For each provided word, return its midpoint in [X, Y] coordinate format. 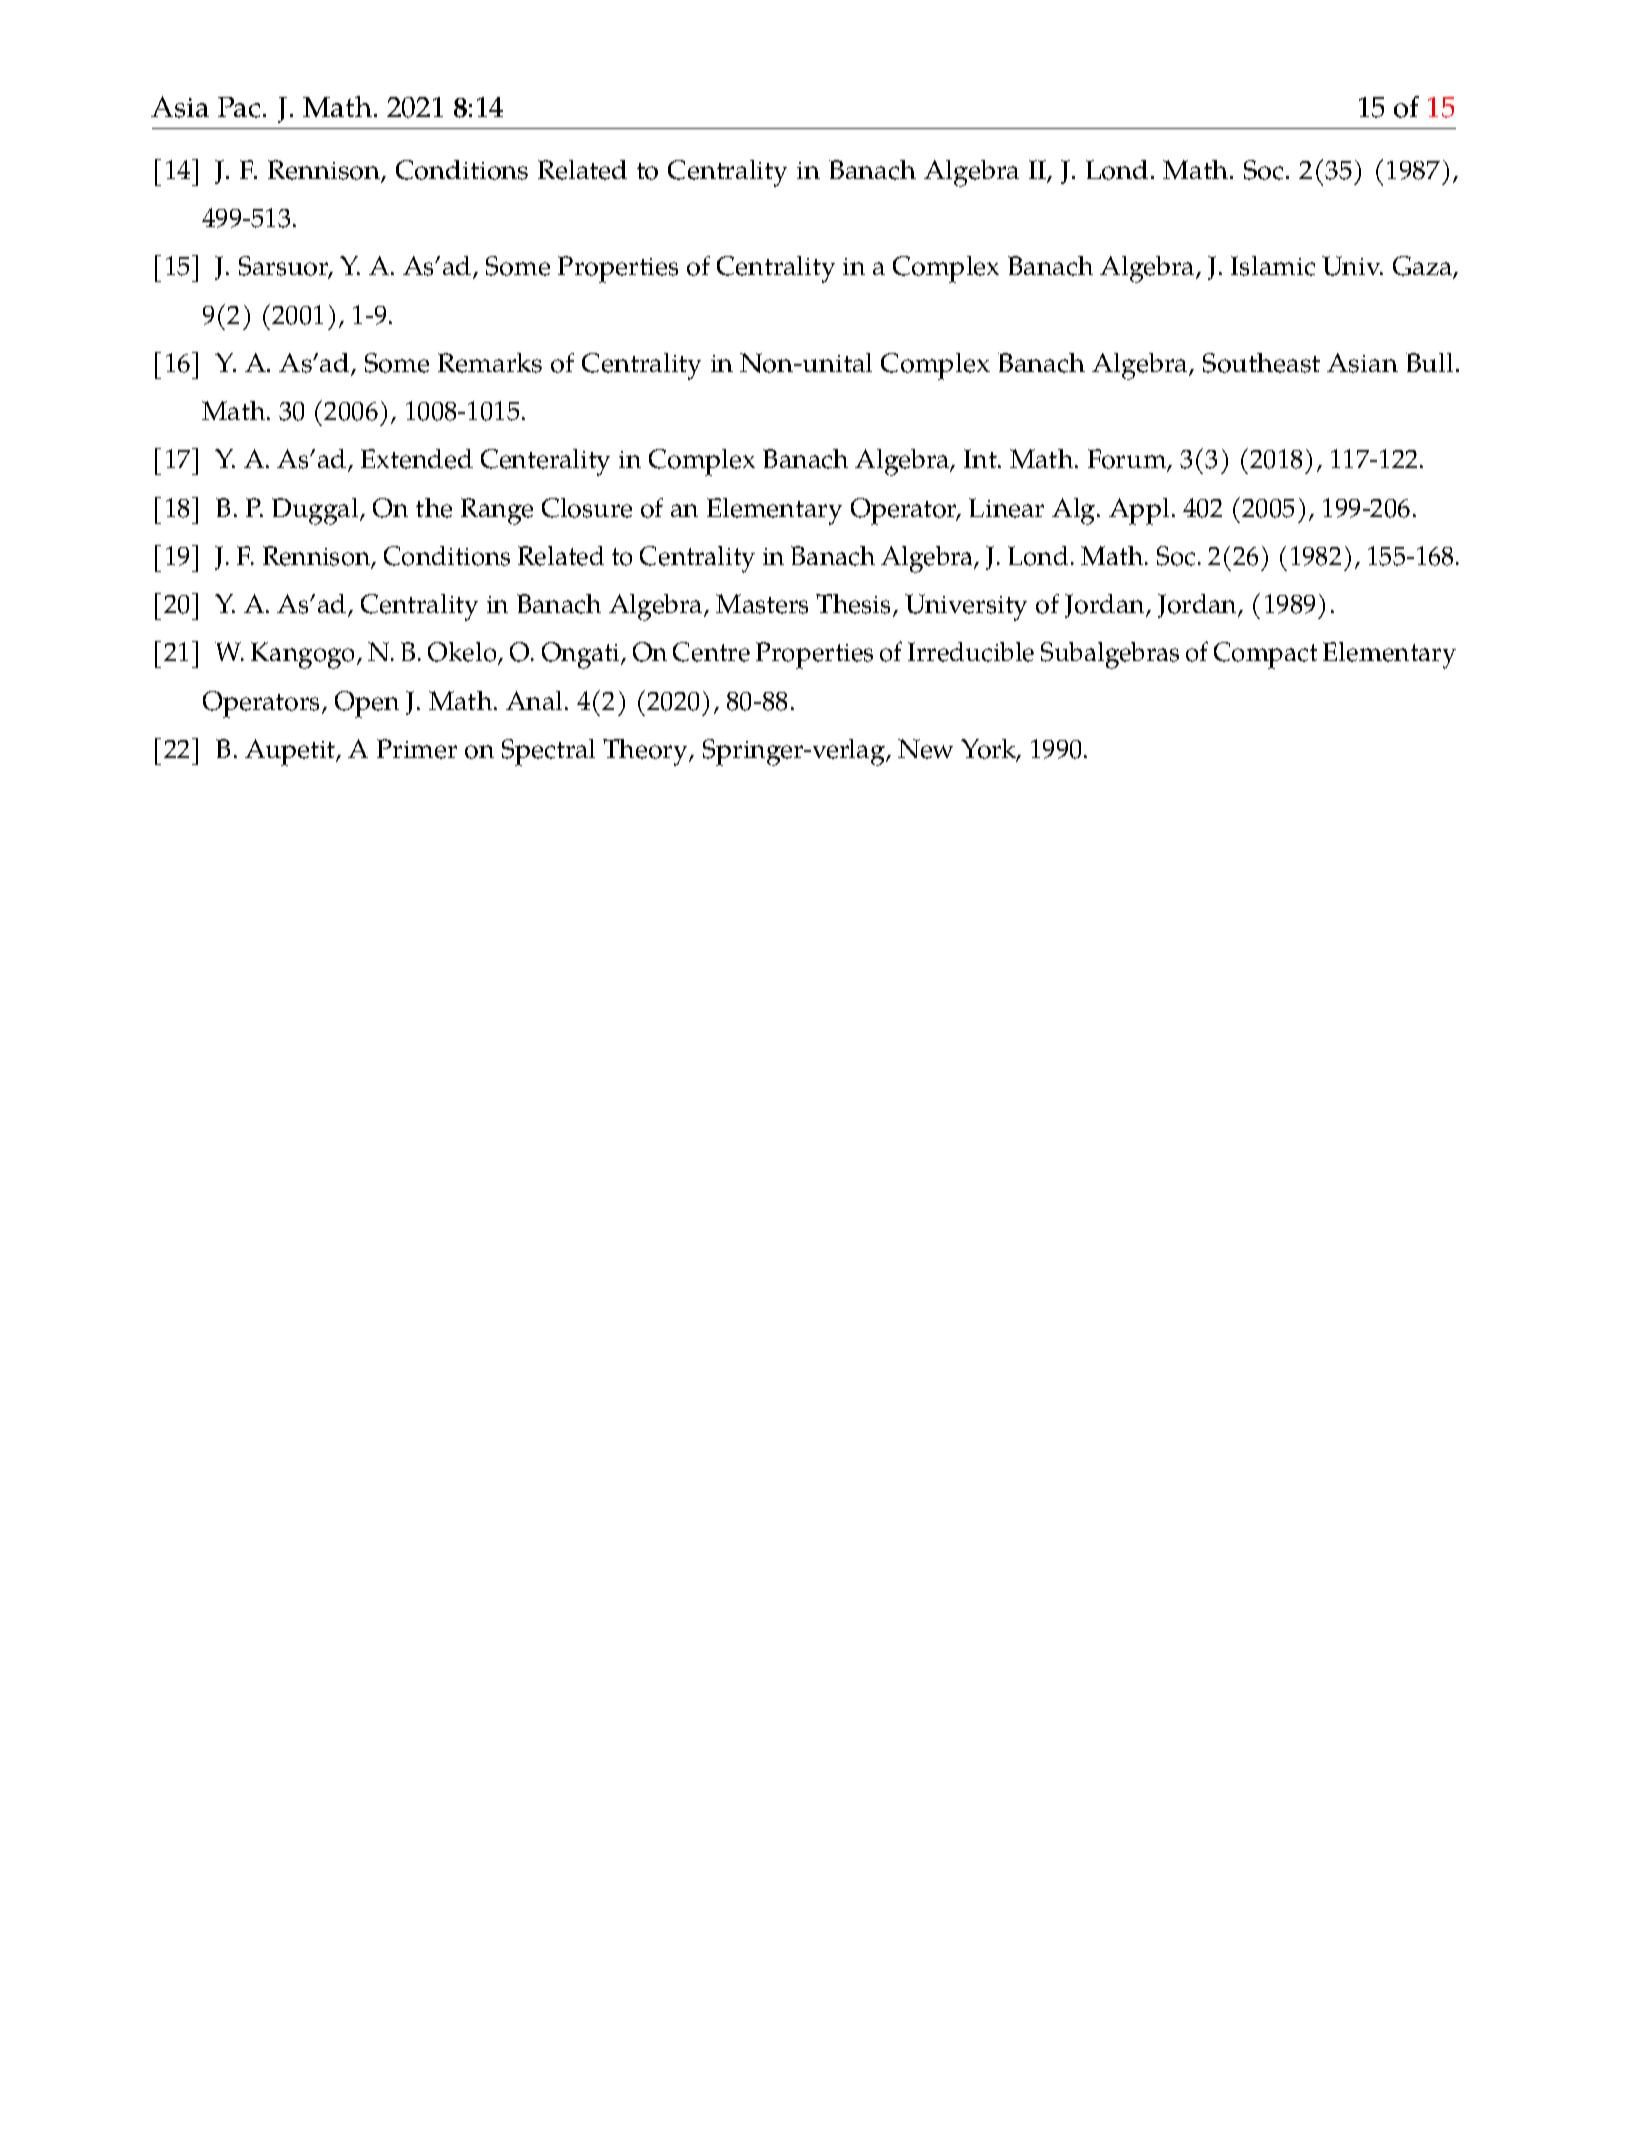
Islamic [1273, 266]
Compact [1265, 655]
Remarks [490, 363]
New [925, 749]
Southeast [1261, 363]
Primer [417, 749]
